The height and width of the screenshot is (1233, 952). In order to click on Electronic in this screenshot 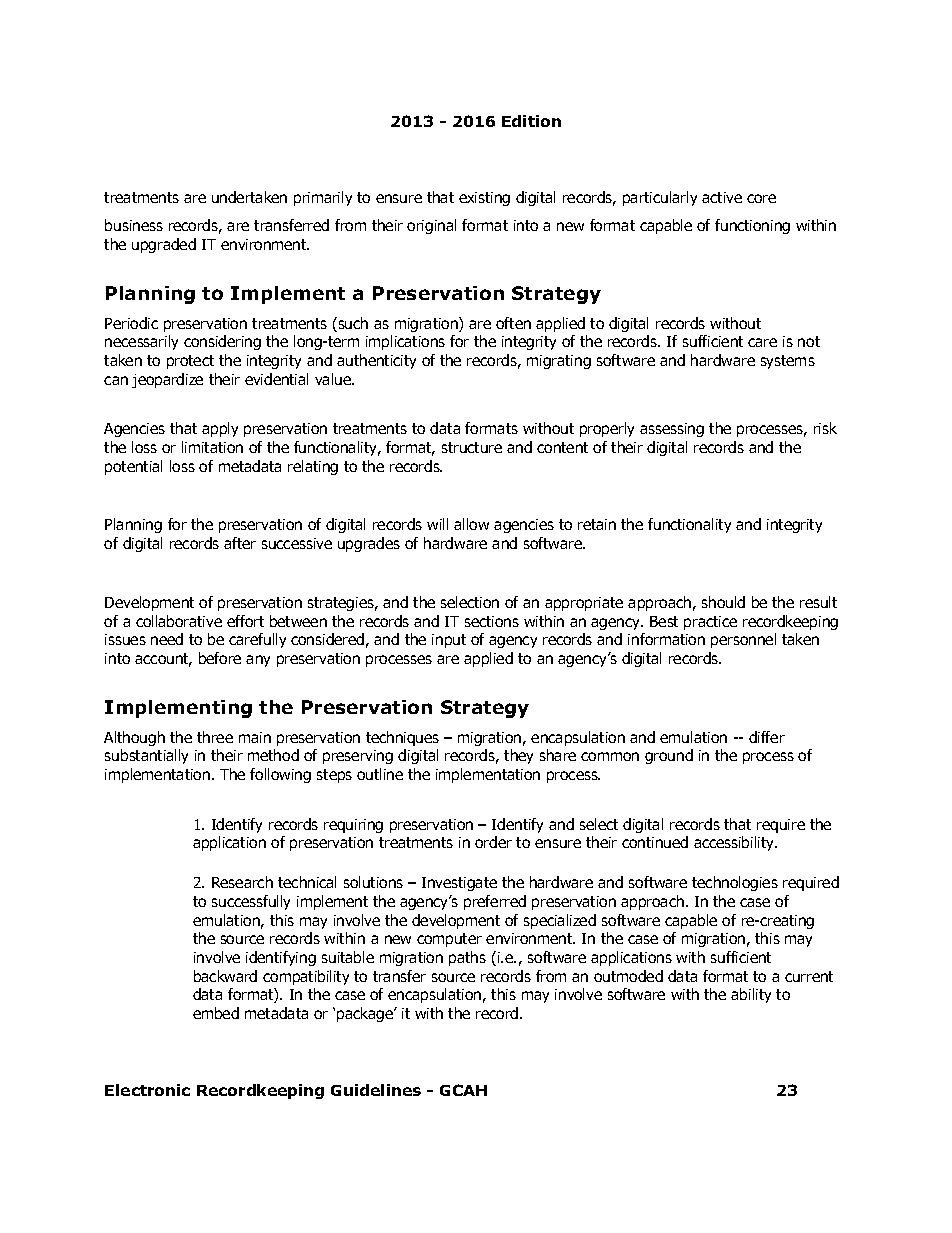, I will do `click(147, 1090)`.
